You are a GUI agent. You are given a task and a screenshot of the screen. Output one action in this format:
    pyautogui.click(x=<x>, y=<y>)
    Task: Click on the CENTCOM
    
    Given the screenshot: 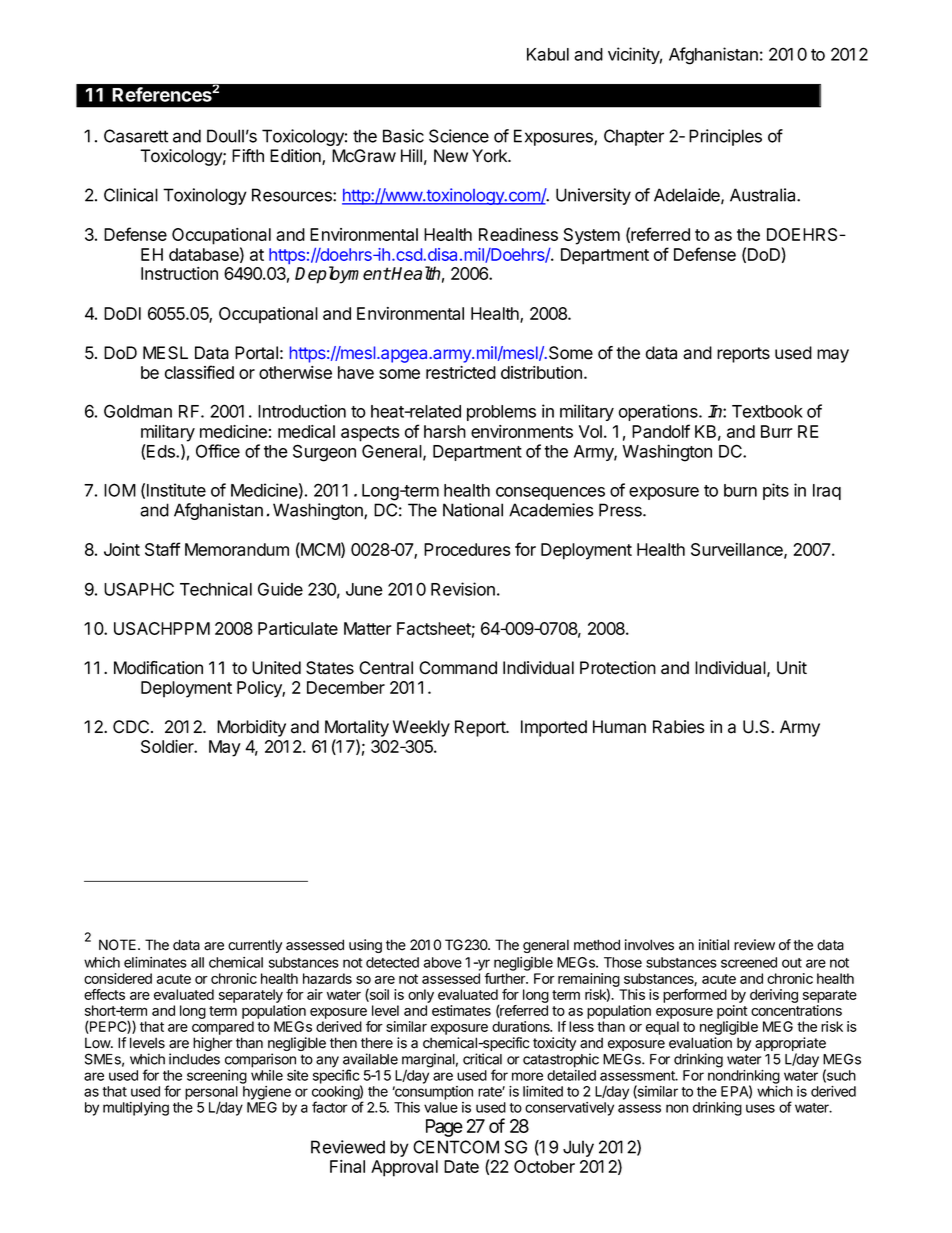 What is the action you would take?
    pyautogui.click(x=456, y=1147)
